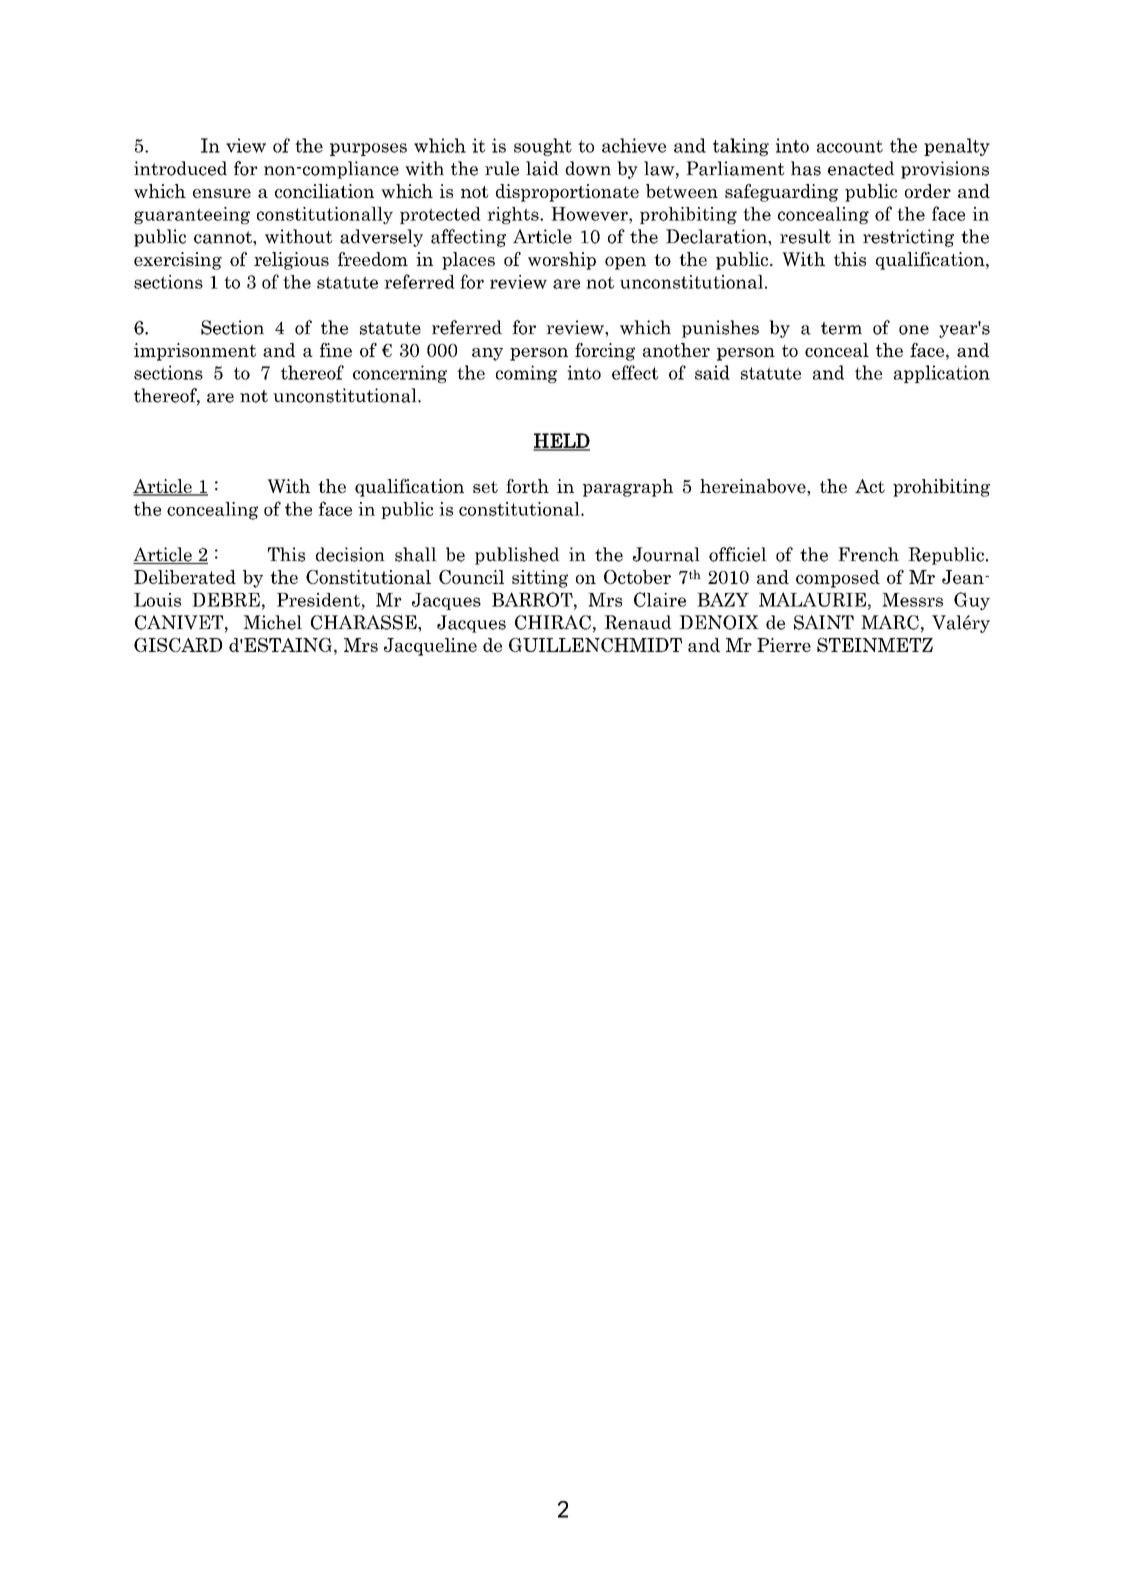 This image has height=1590, width=1124. Describe the element at coordinates (272, 622) in the image. I see `Michel` at that location.
